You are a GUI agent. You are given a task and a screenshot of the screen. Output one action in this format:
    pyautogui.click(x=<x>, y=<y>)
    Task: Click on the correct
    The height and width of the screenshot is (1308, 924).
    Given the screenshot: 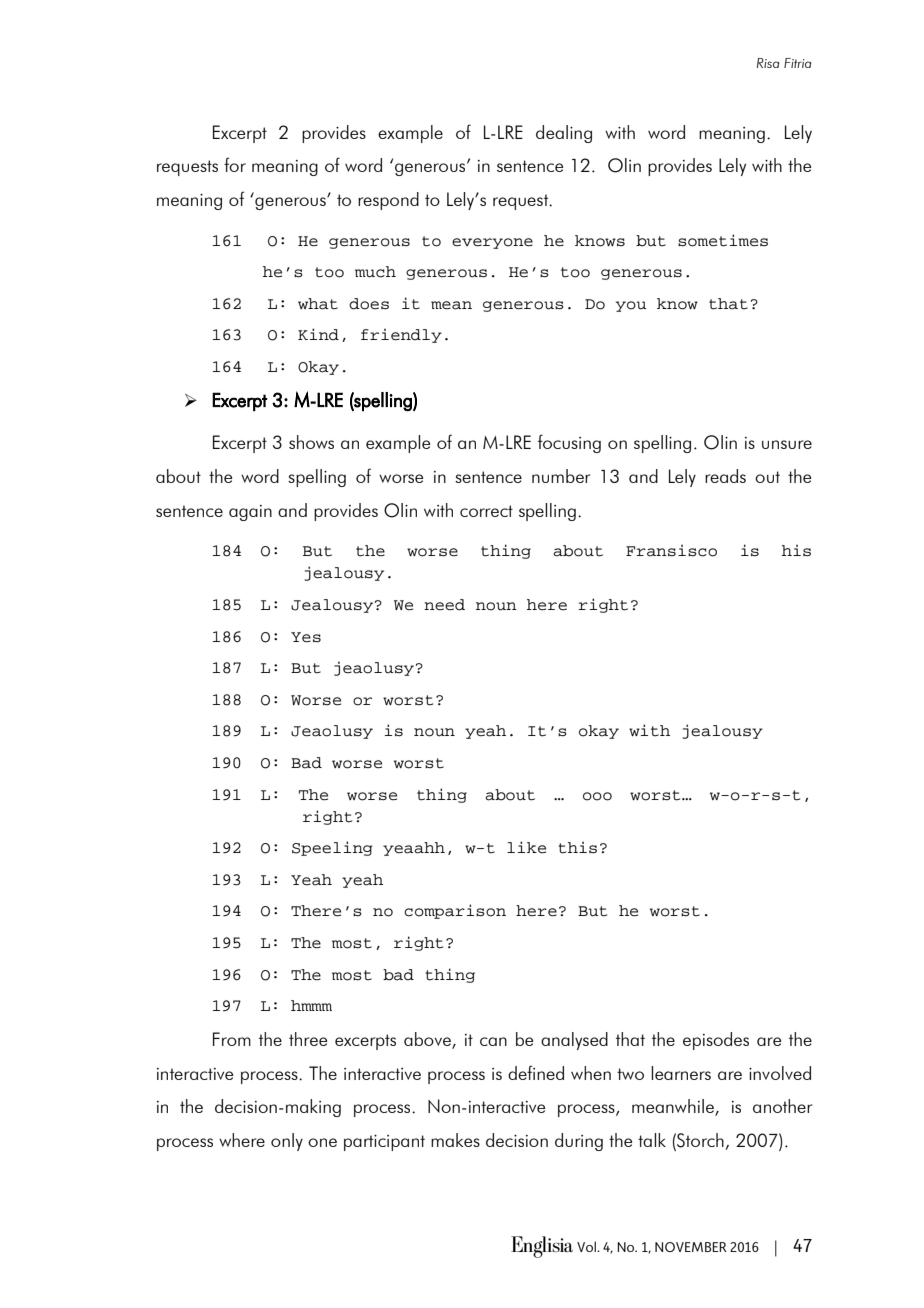 What is the action you would take?
    pyautogui.click(x=486, y=511)
